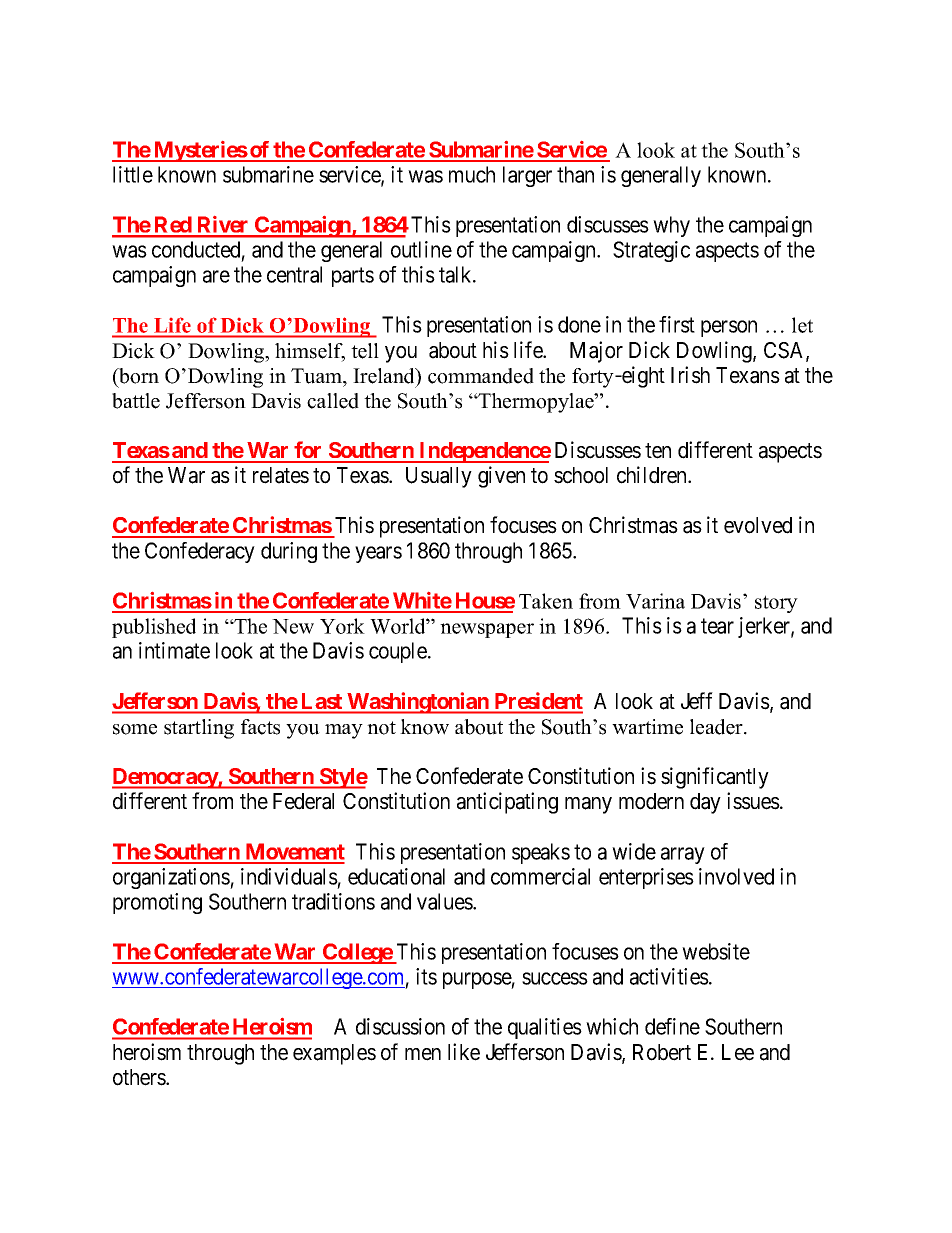 This page has height=1233, width=952. Describe the element at coordinates (223, 226) in the page. I see `River` at that location.
